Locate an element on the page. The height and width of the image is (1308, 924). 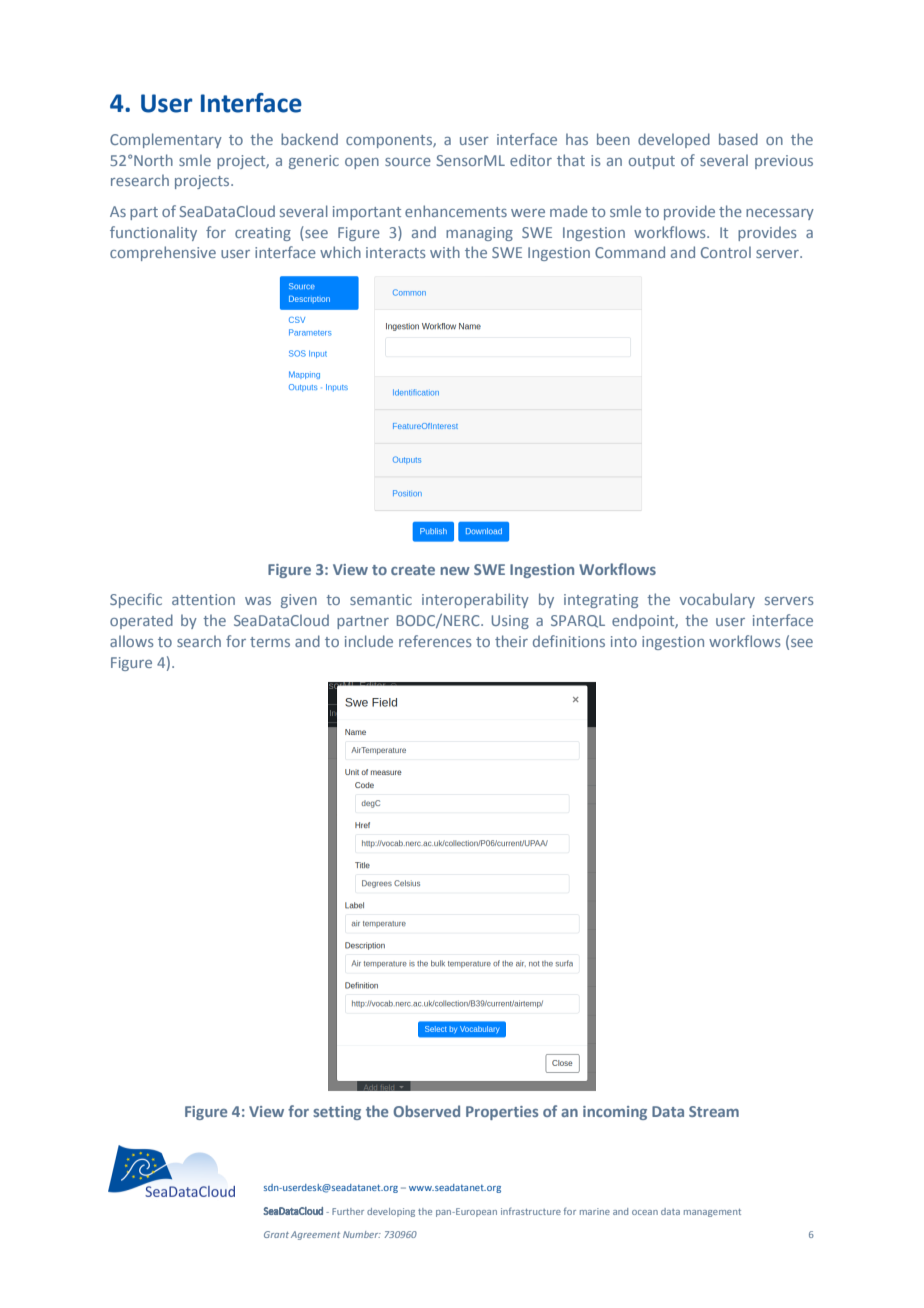
developing is located at coordinates (391, 1212).
